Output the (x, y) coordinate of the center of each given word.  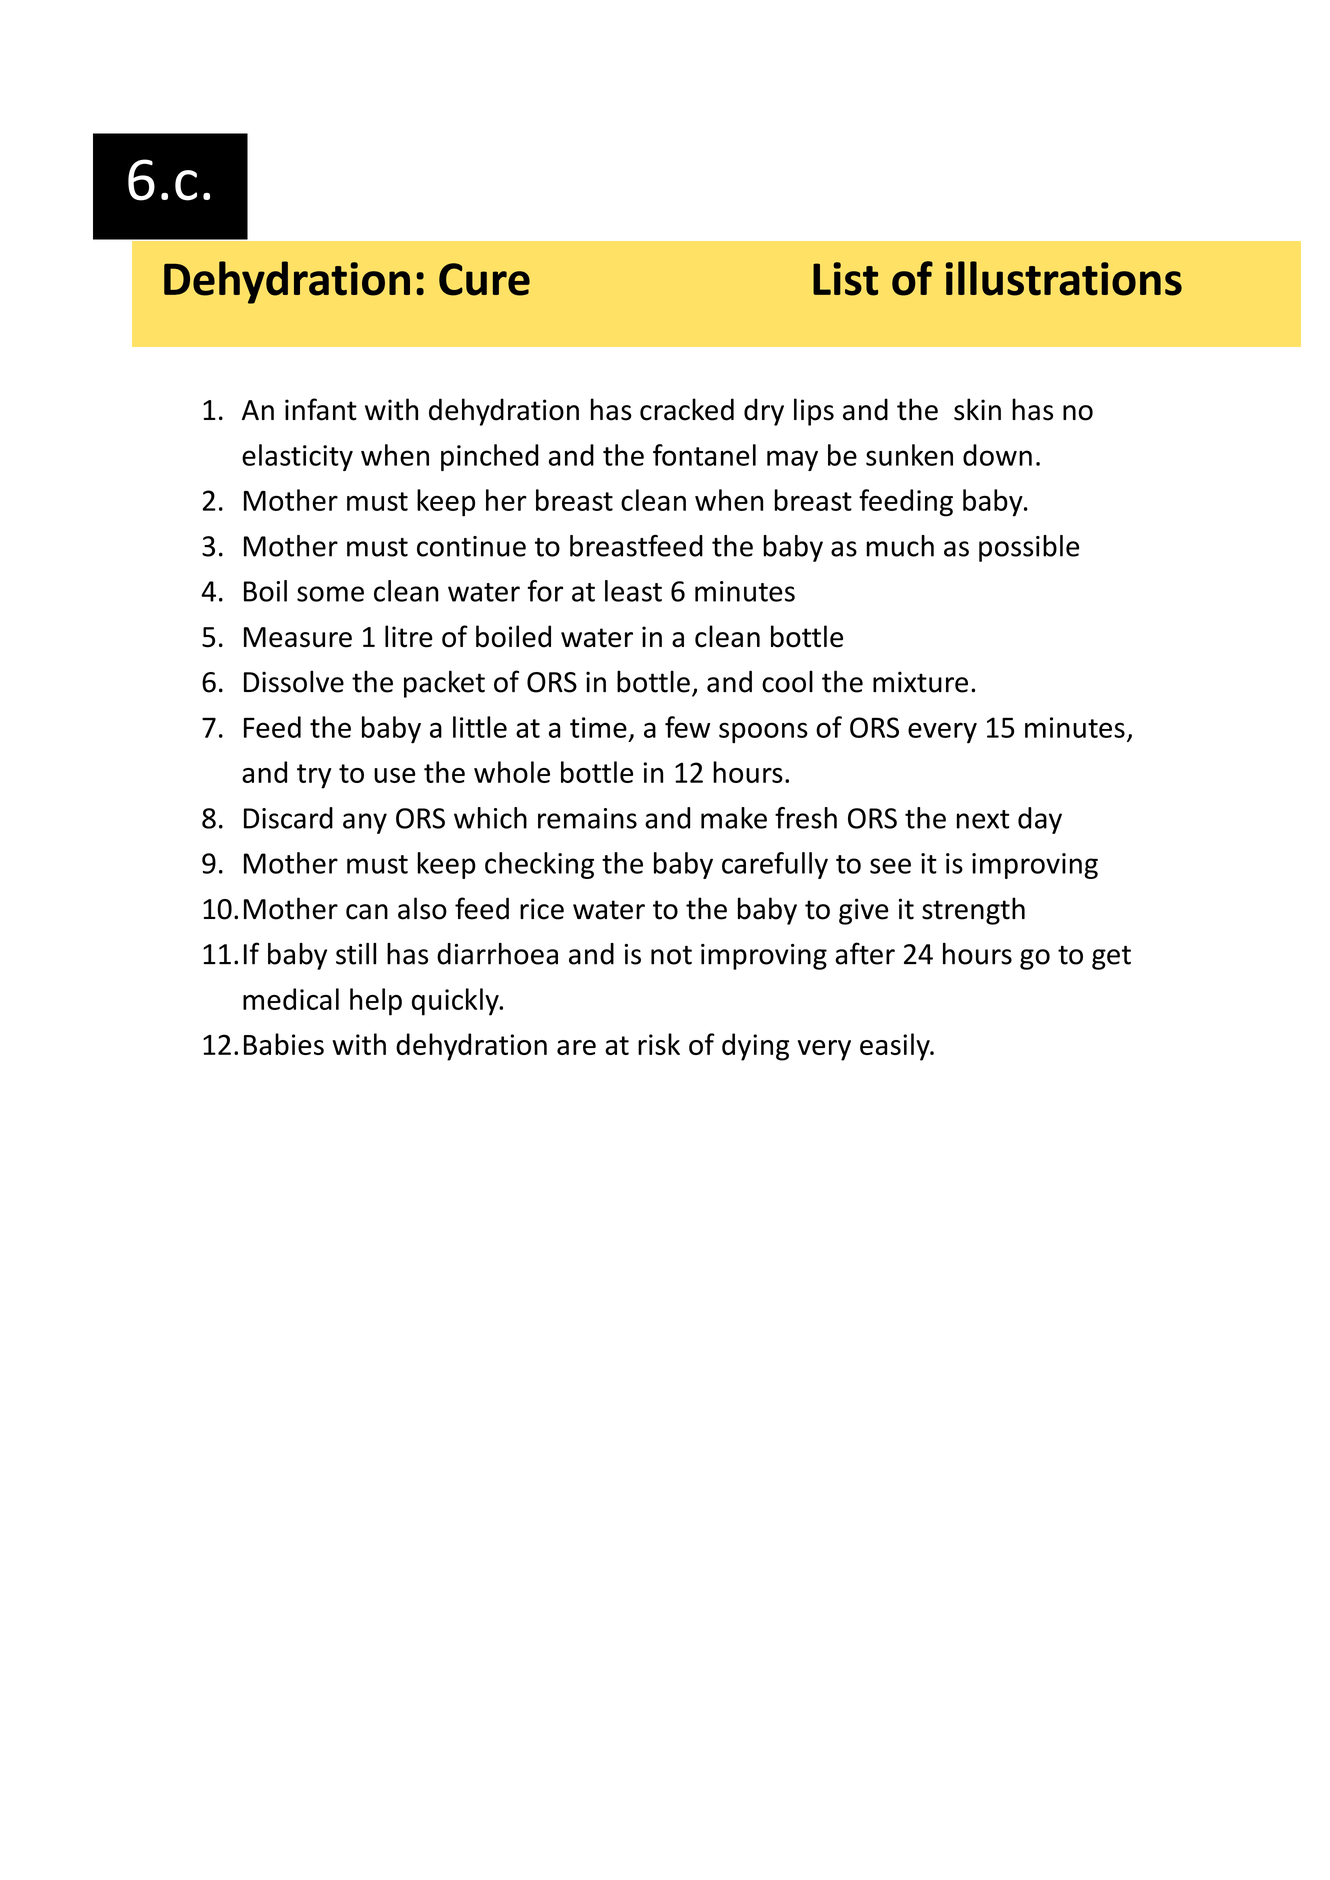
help (376, 1002)
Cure (484, 279)
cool (787, 681)
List (845, 279)
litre (409, 636)
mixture (920, 682)
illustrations (1063, 278)
